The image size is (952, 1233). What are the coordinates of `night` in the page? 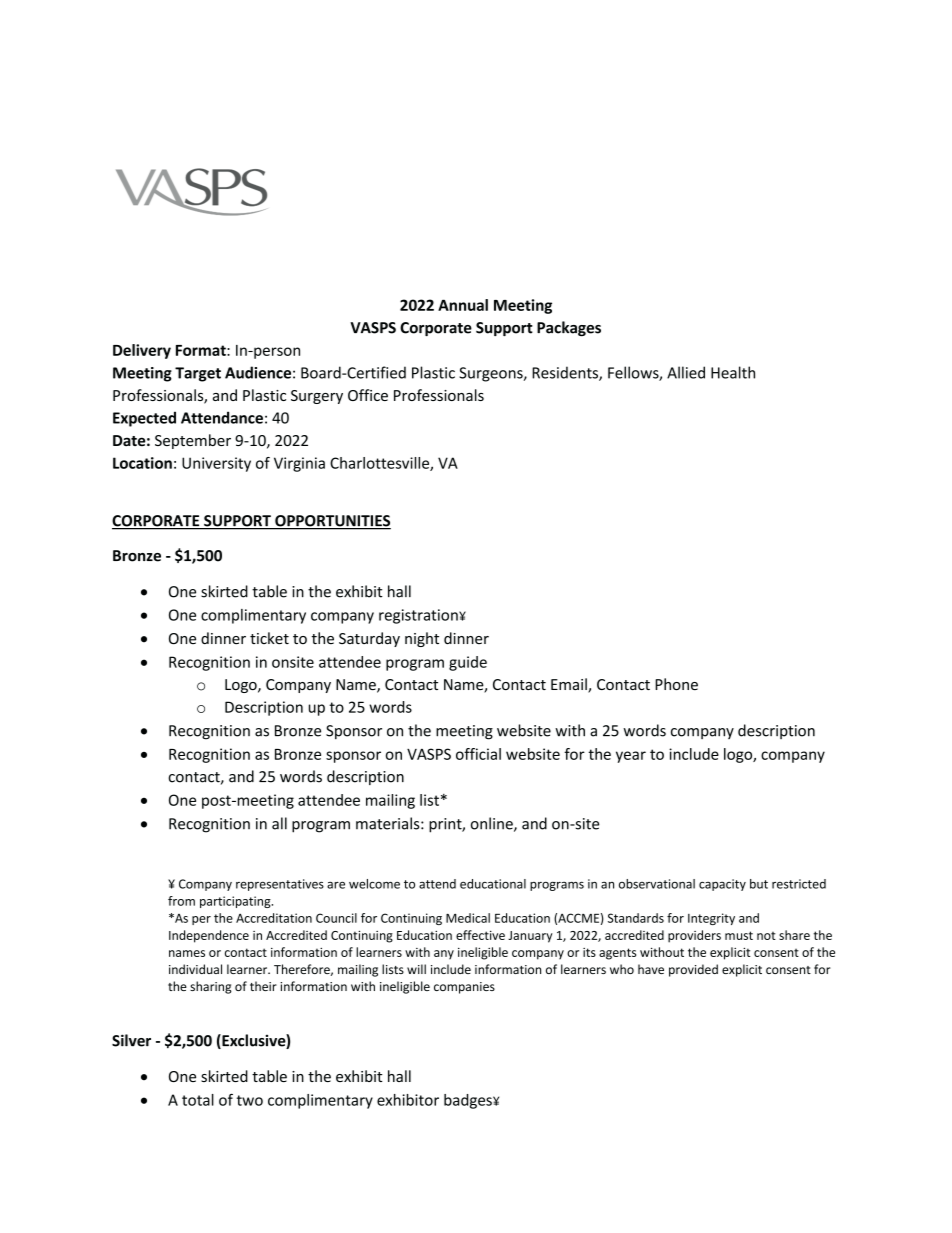 It's located at (422, 639).
